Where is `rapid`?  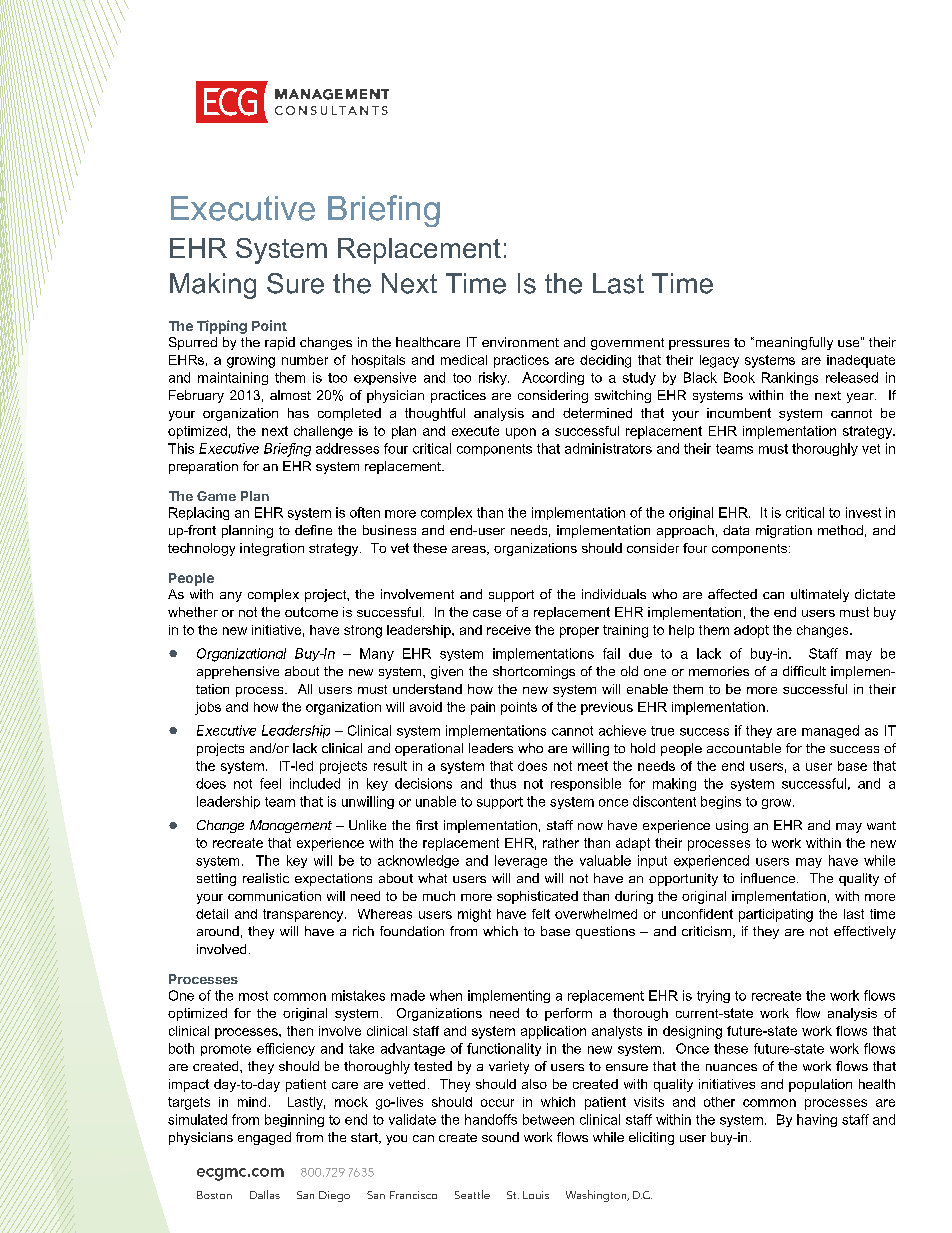 rapid is located at coordinates (280, 343).
